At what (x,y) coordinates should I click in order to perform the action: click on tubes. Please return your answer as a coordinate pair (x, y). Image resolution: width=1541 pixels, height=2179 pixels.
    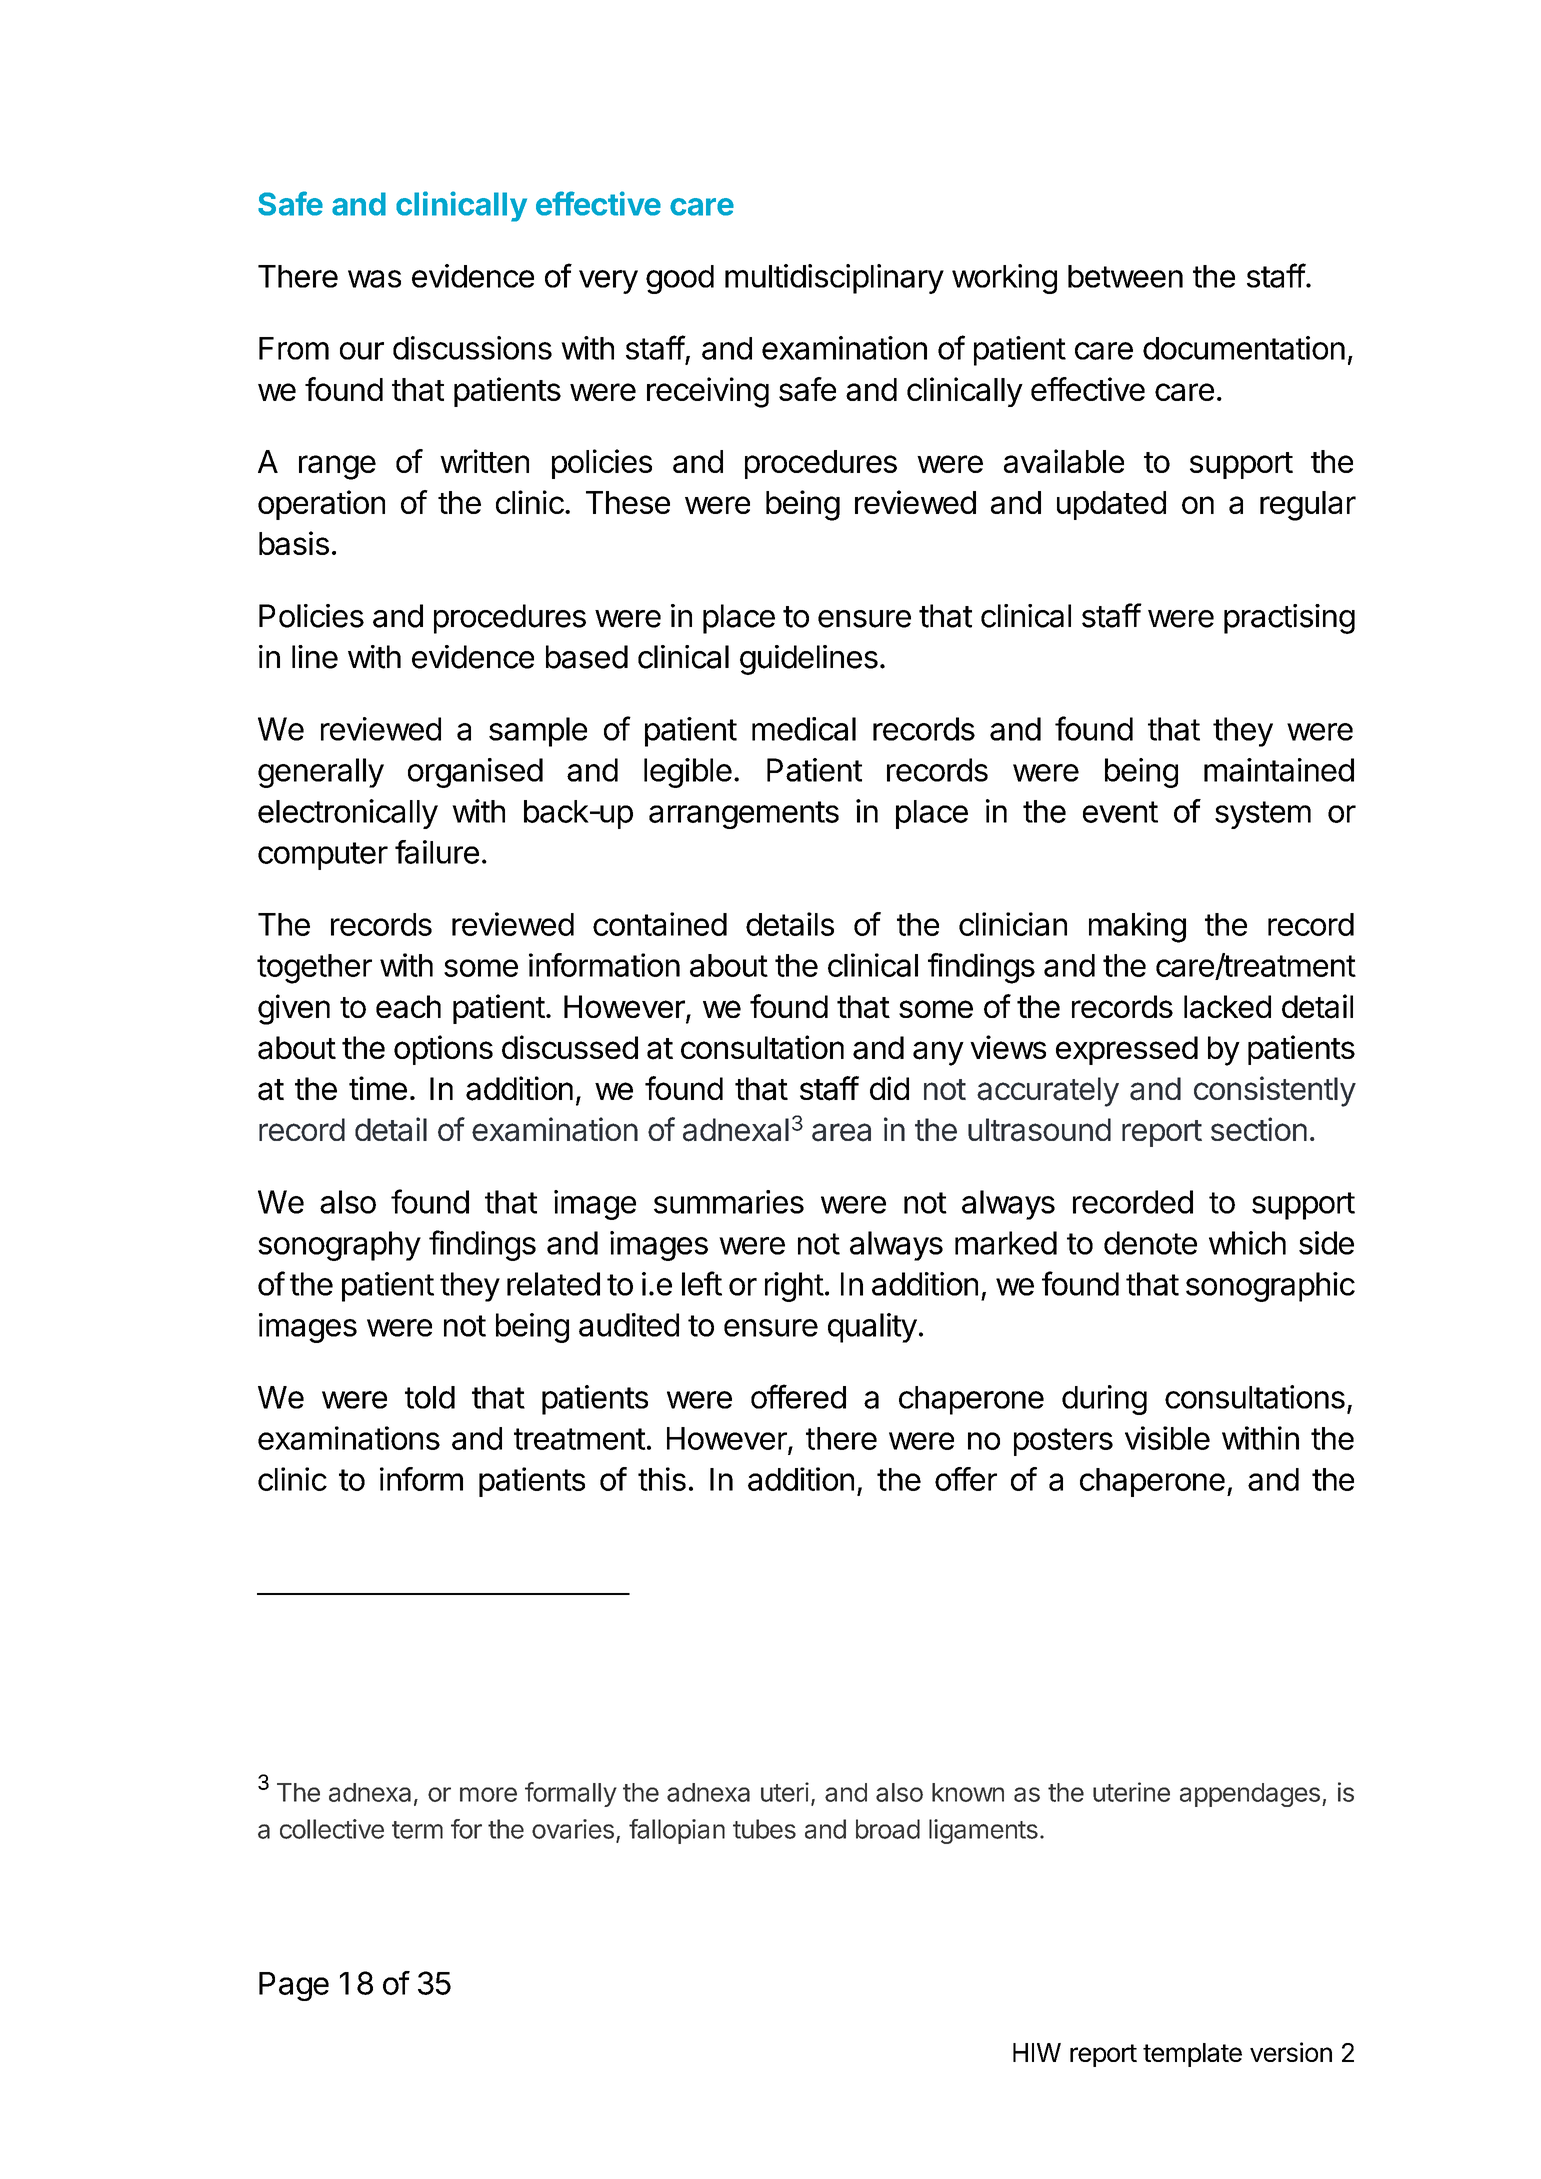
    Looking at the image, I should click on (764, 1829).
